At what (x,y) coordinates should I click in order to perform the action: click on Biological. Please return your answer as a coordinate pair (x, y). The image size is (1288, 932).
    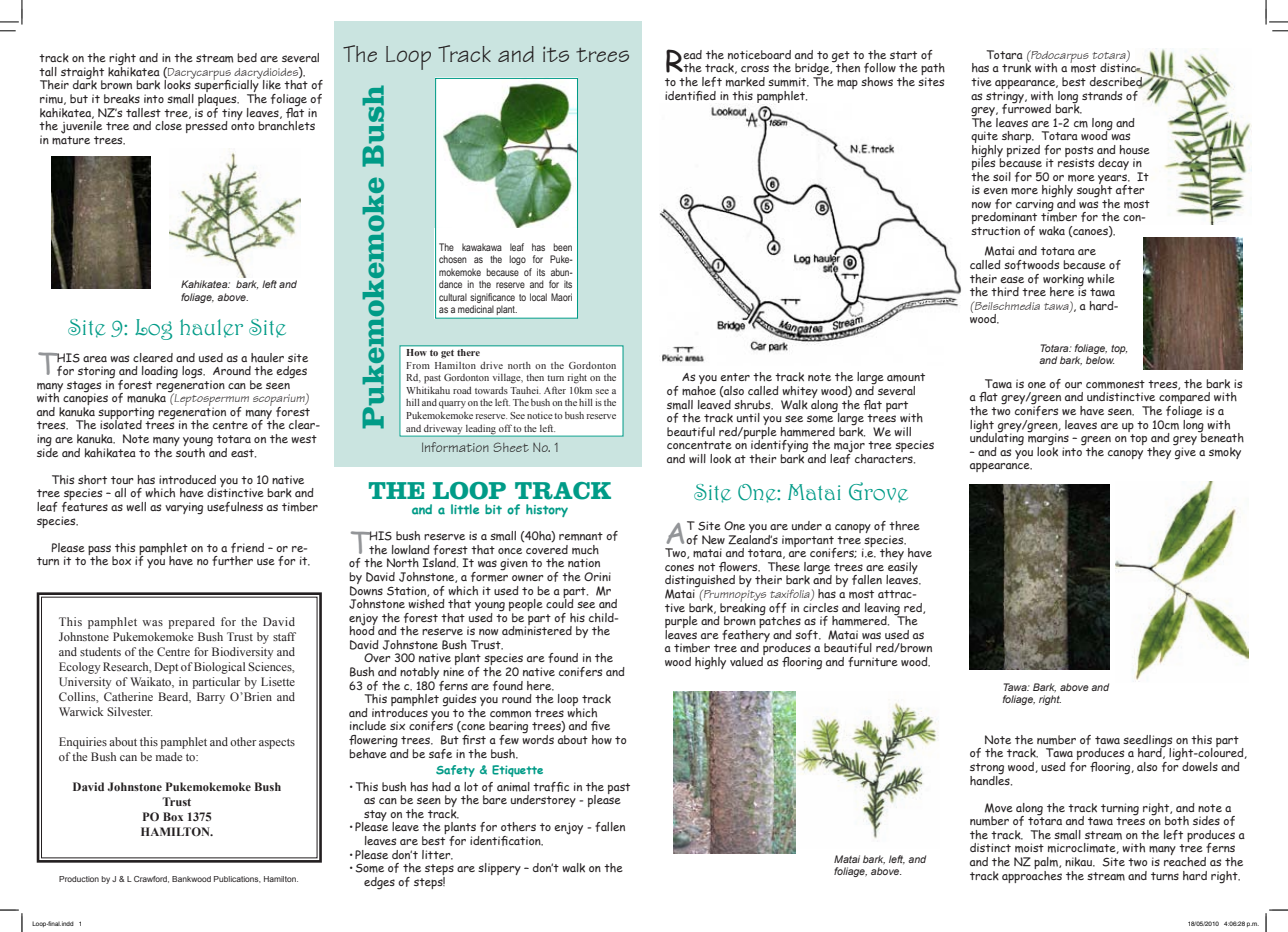
    Looking at the image, I should click on (219, 668).
